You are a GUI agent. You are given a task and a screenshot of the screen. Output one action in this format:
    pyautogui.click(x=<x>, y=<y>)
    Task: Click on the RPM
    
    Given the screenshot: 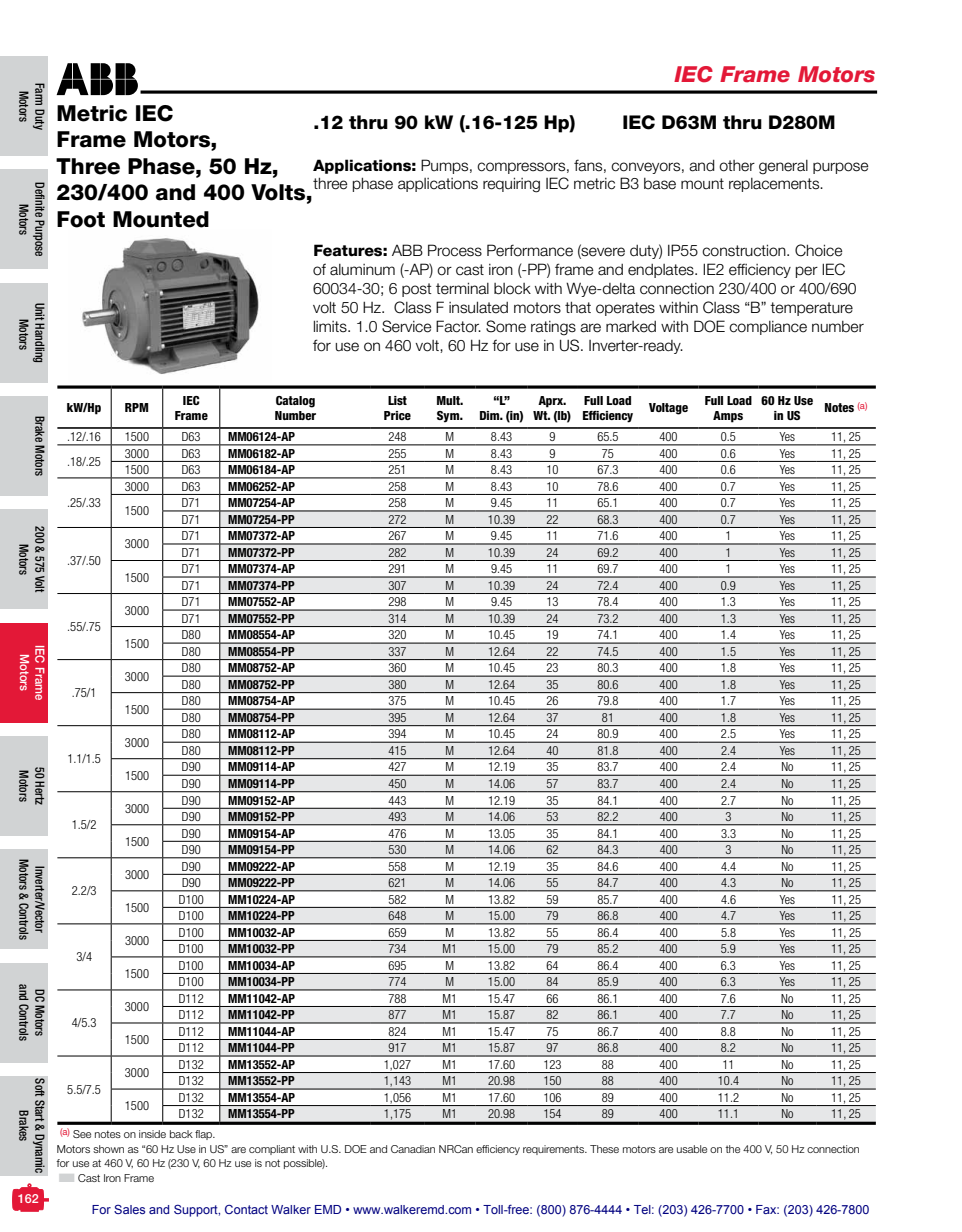 What is the action you would take?
    pyautogui.click(x=136, y=407)
